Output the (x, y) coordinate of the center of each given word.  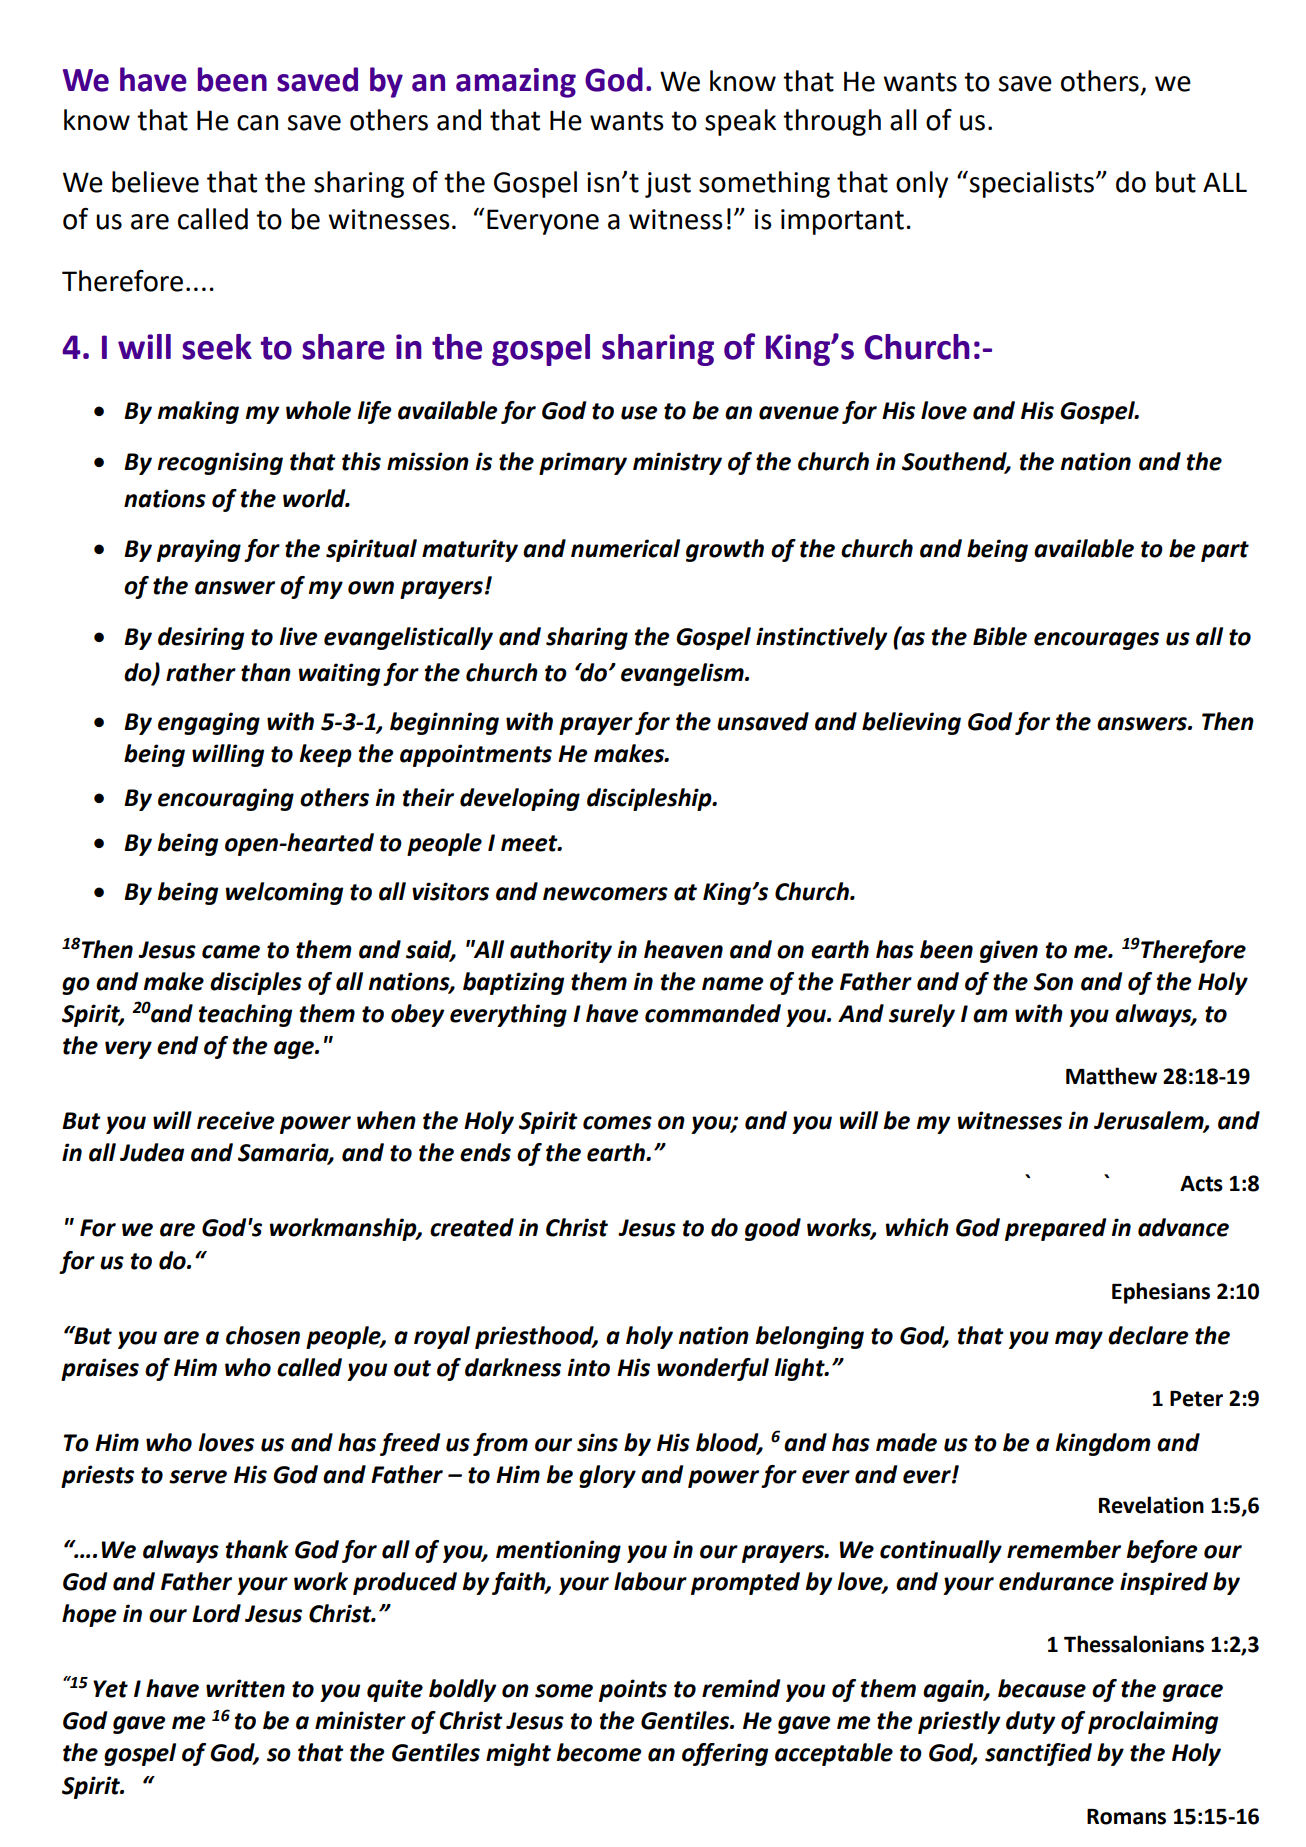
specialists (1032, 184)
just (668, 185)
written (245, 1688)
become (599, 1752)
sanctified (1038, 1754)
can (257, 123)
